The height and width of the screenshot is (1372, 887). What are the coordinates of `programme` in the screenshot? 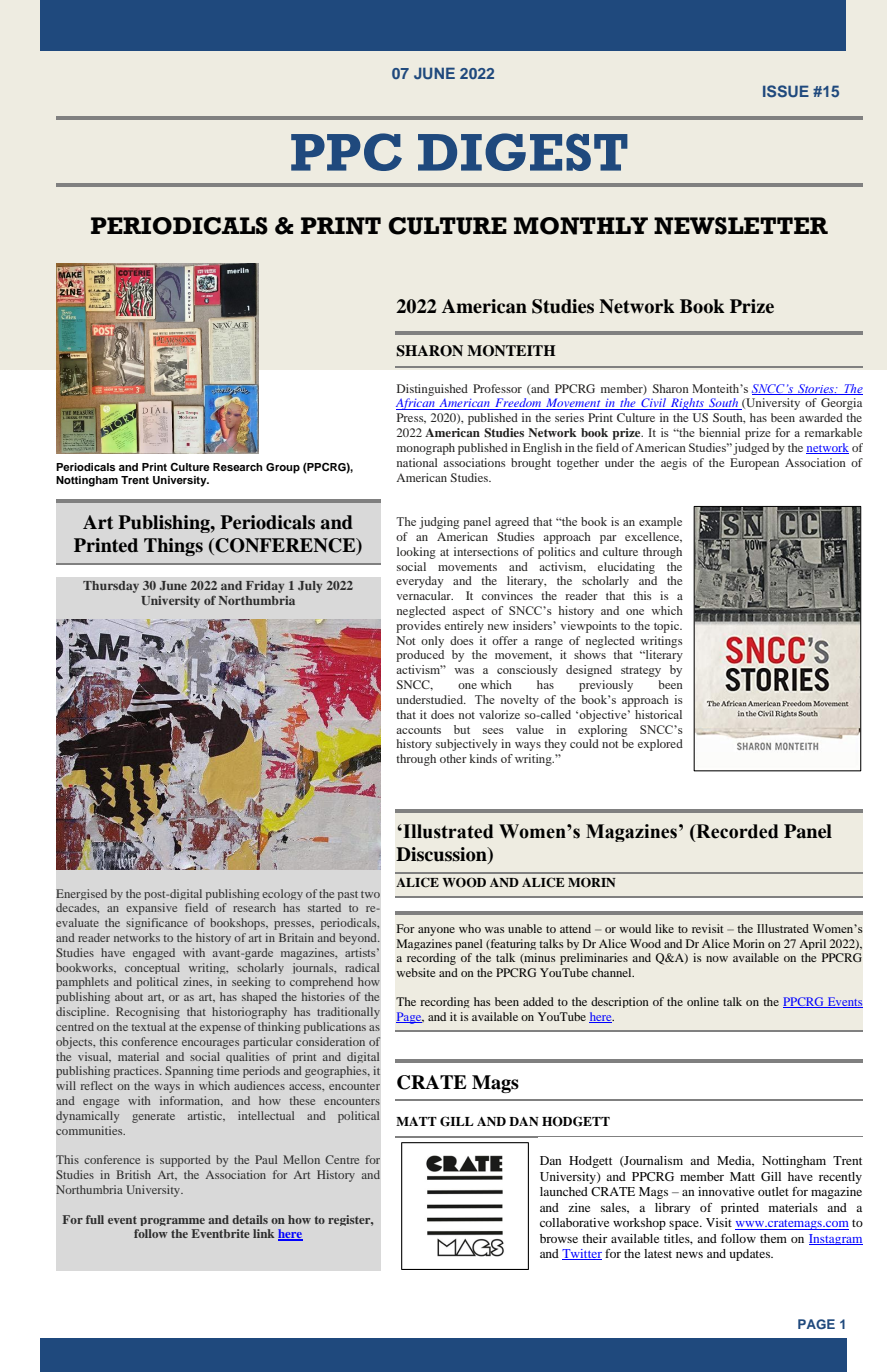 It's located at (172, 1222).
